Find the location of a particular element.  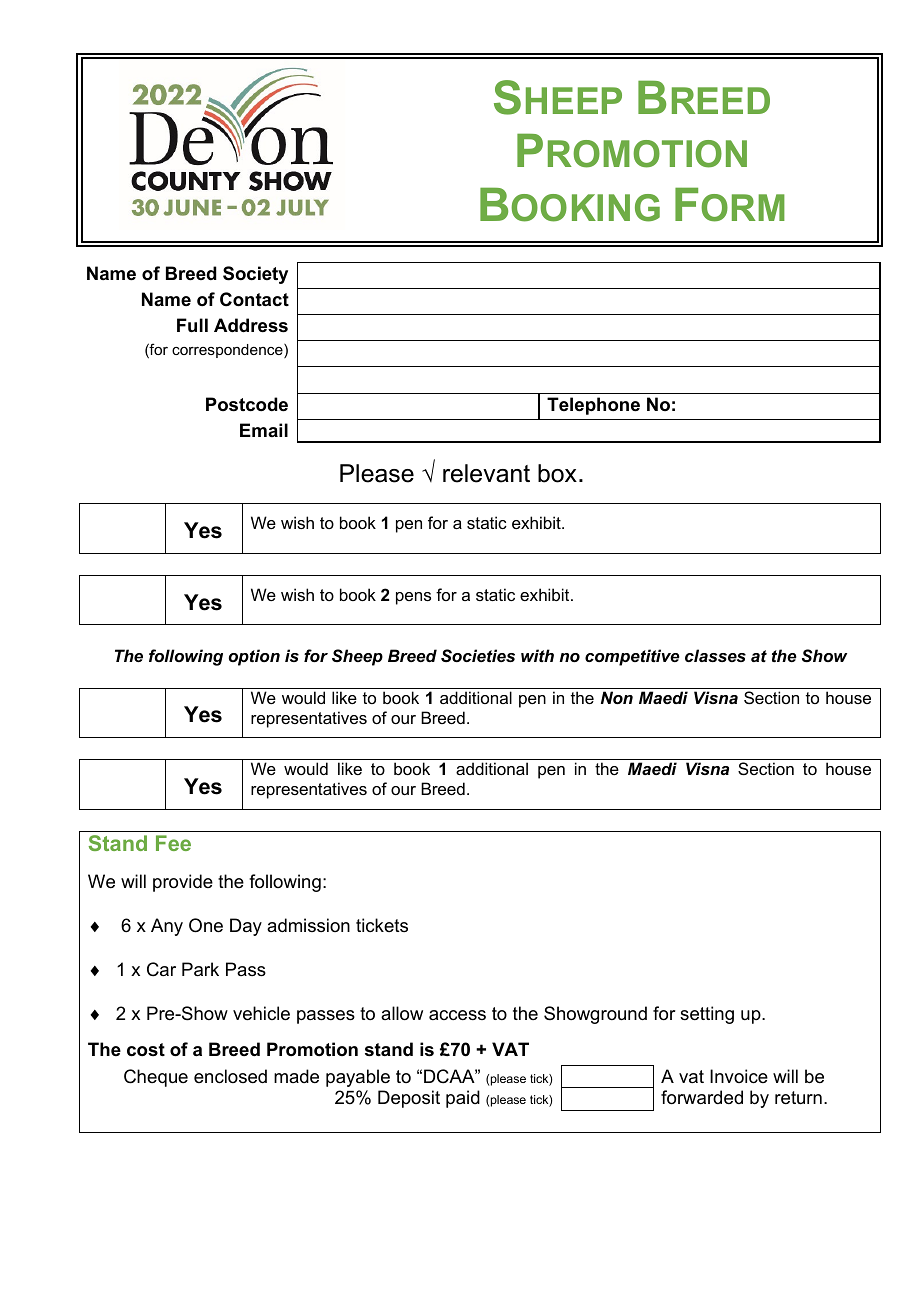

pens is located at coordinates (413, 598).
